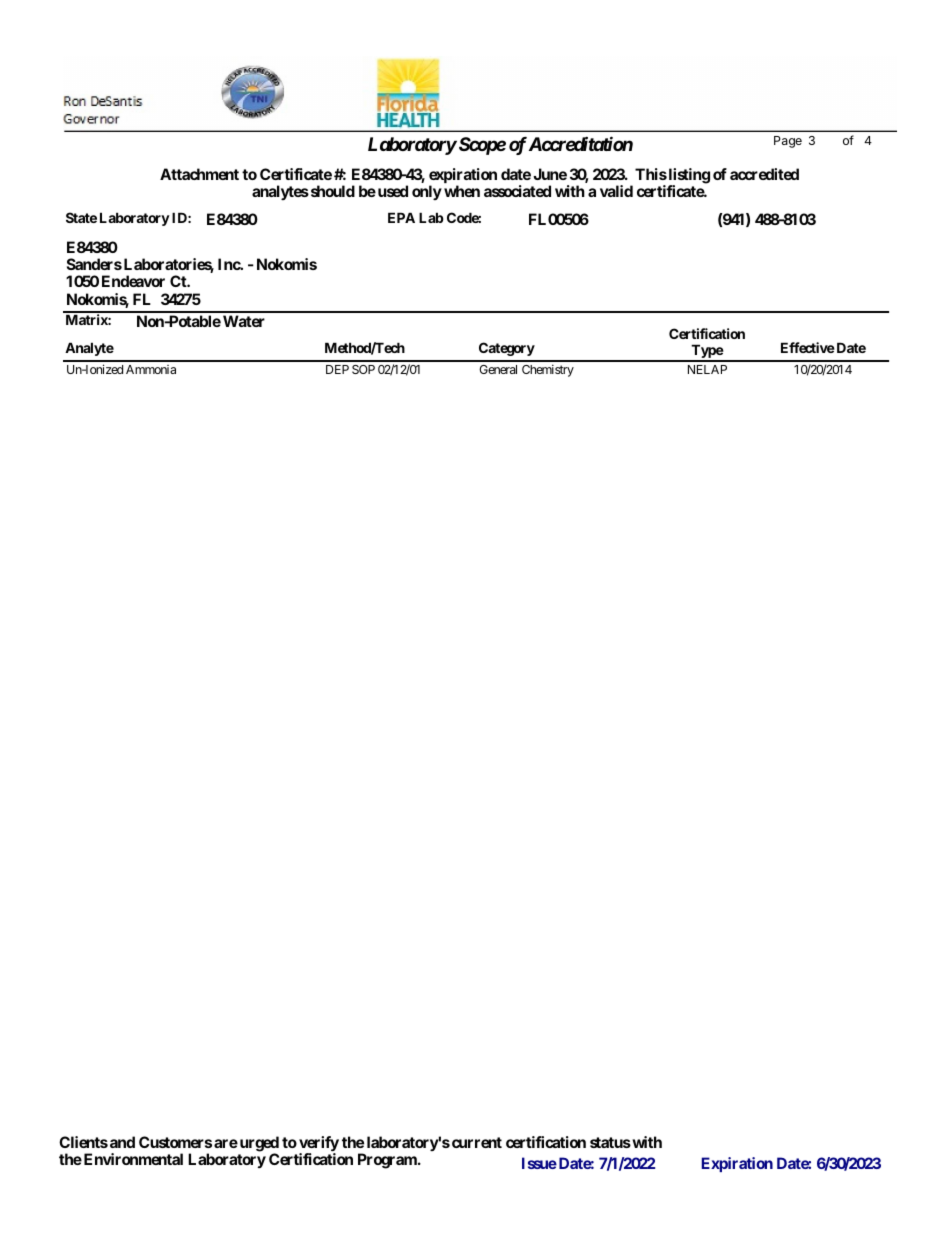 The image size is (952, 1233). I want to click on status, so click(610, 1142).
